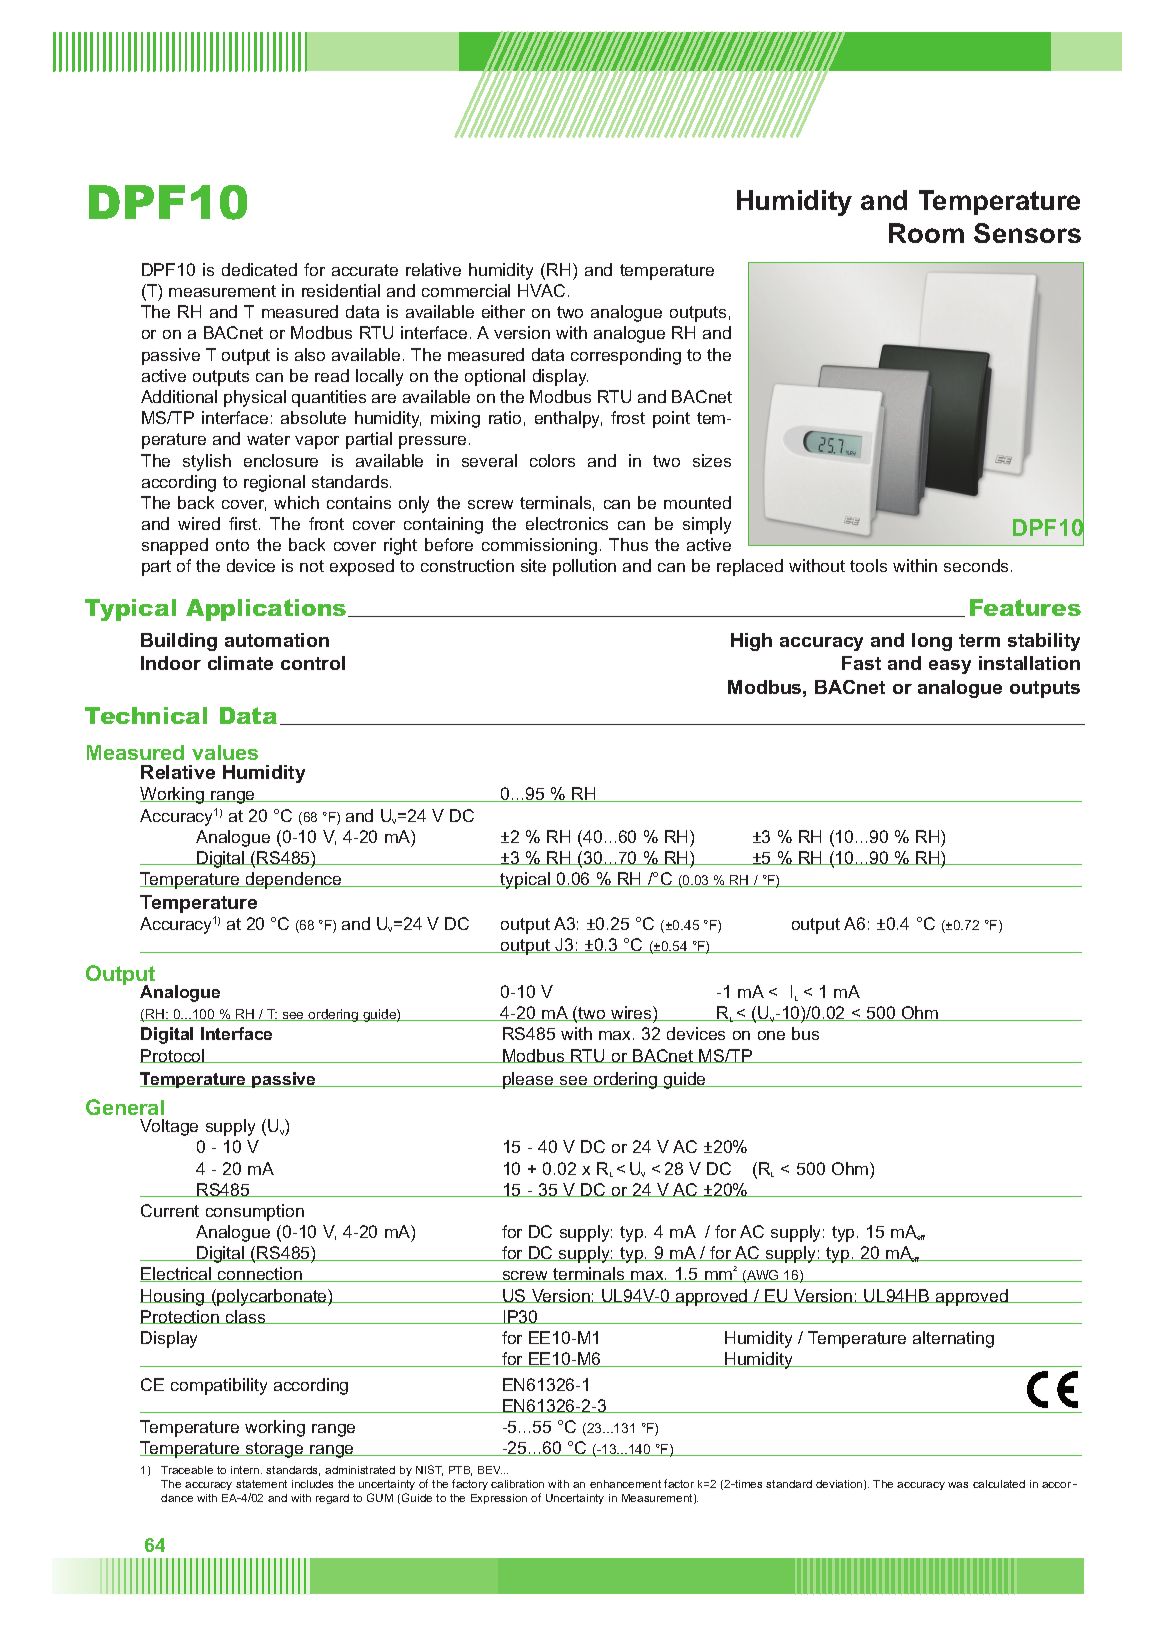 The image size is (1167, 1651). I want to click on intern, so click(246, 1470).
